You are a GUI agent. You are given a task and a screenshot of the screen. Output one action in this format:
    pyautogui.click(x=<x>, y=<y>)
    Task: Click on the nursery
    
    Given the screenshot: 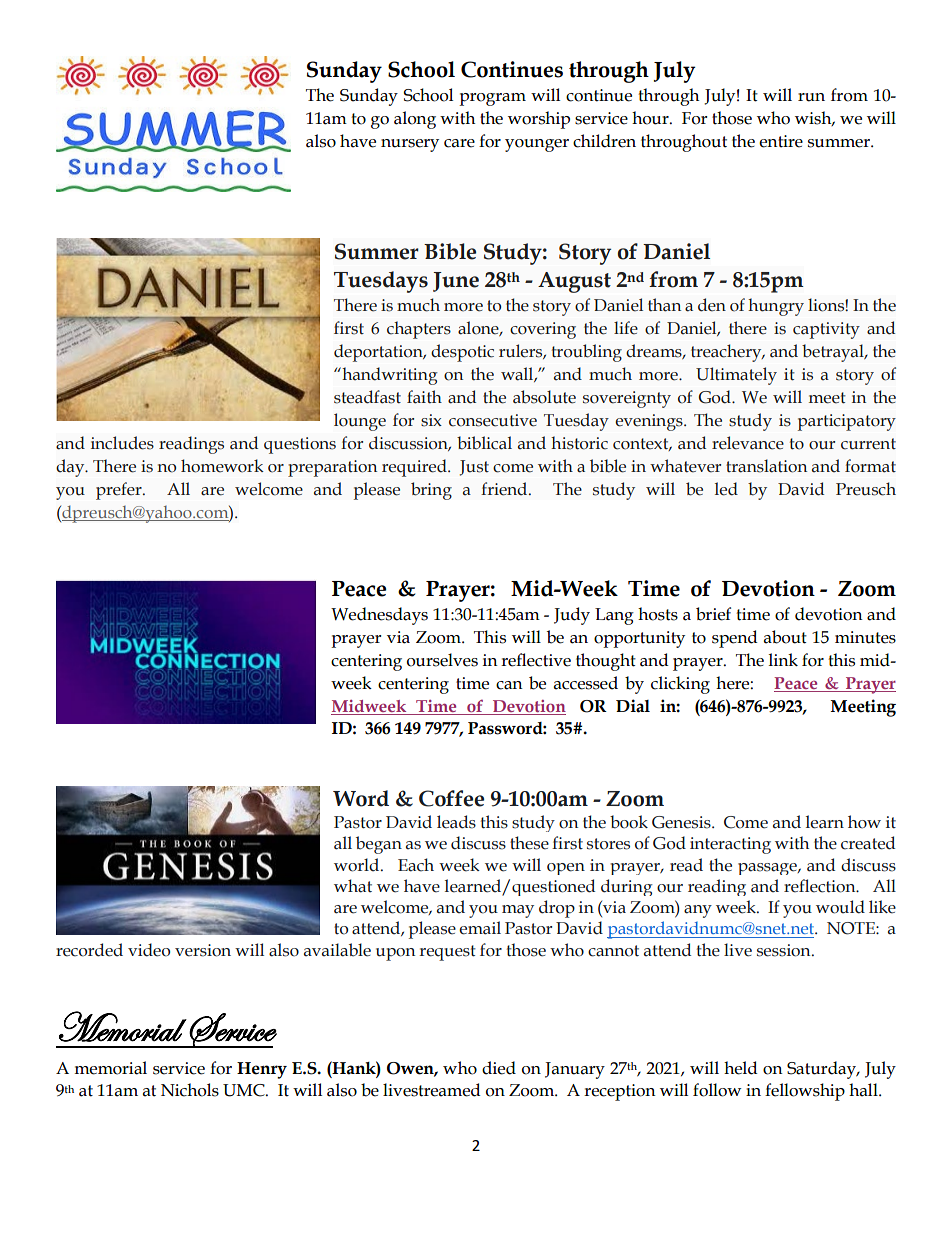 What is the action you would take?
    pyautogui.click(x=410, y=145)
